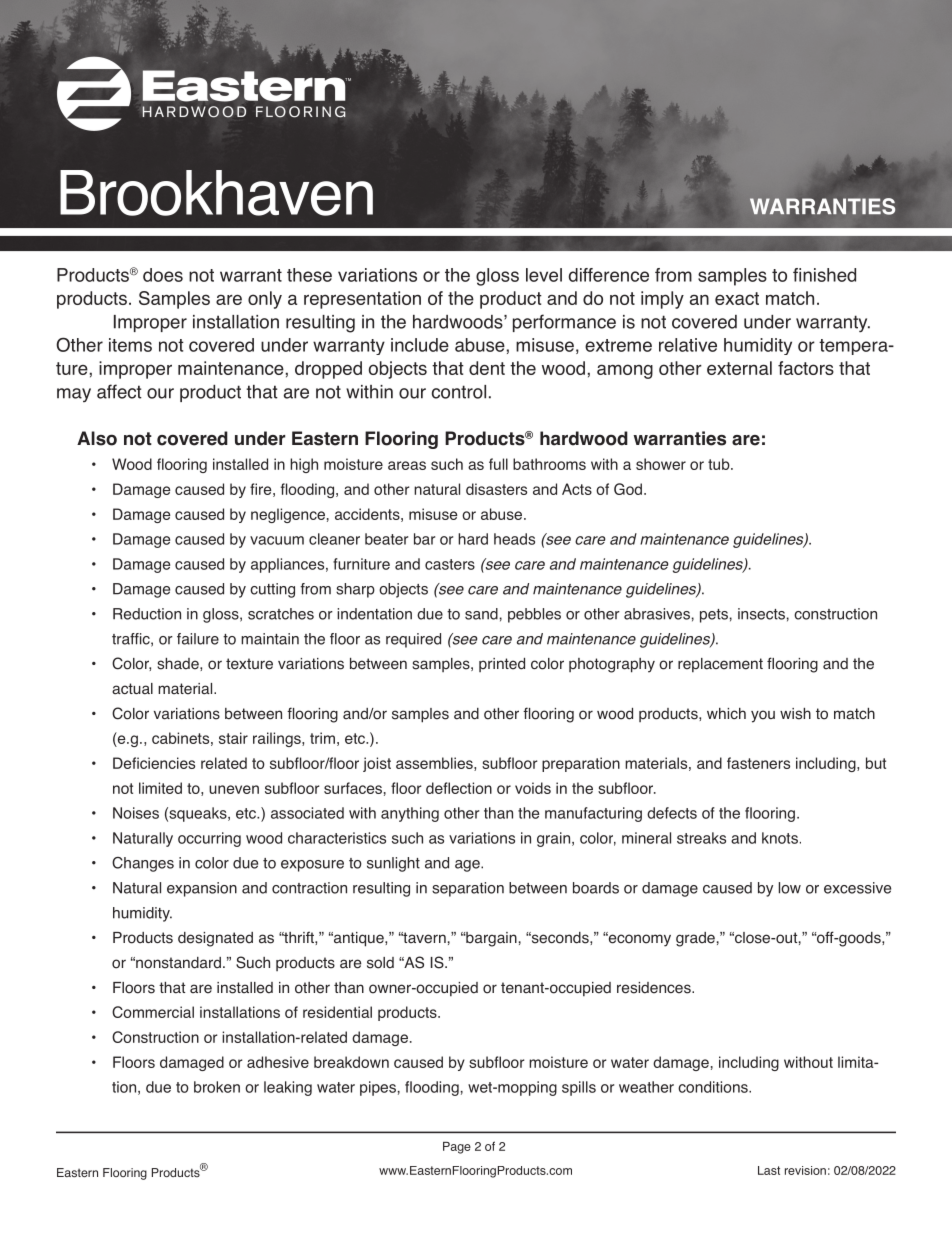 This document has width=952, height=1233. Describe the element at coordinates (410, 814) in the document. I see `anything` at that location.
